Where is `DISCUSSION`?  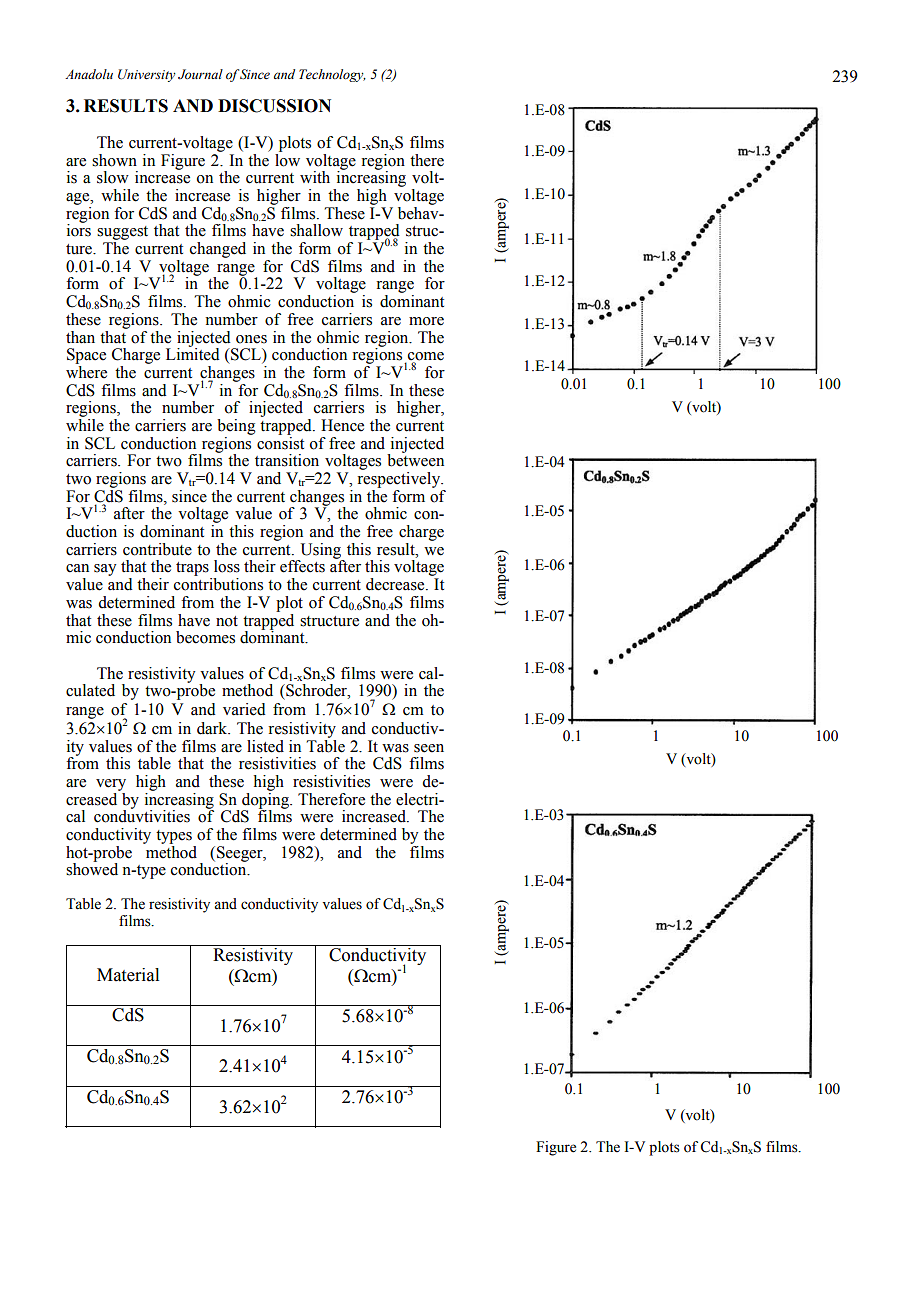
DISCUSSION is located at coordinates (274, 106).
